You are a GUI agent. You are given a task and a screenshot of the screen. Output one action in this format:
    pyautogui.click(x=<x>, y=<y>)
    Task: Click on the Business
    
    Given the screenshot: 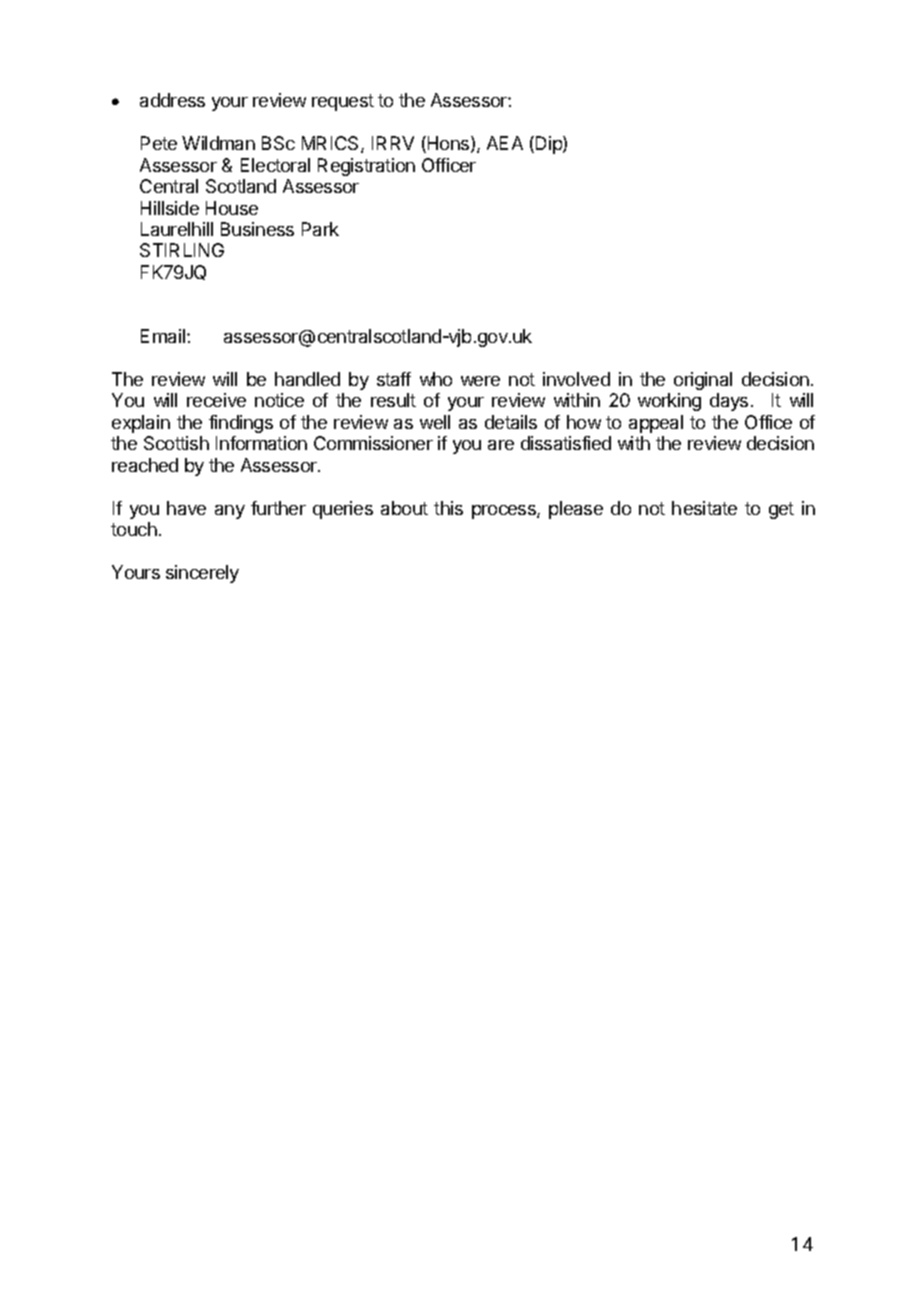 What is the action you would take?
    pyautogui.click(x=257, y=229)
